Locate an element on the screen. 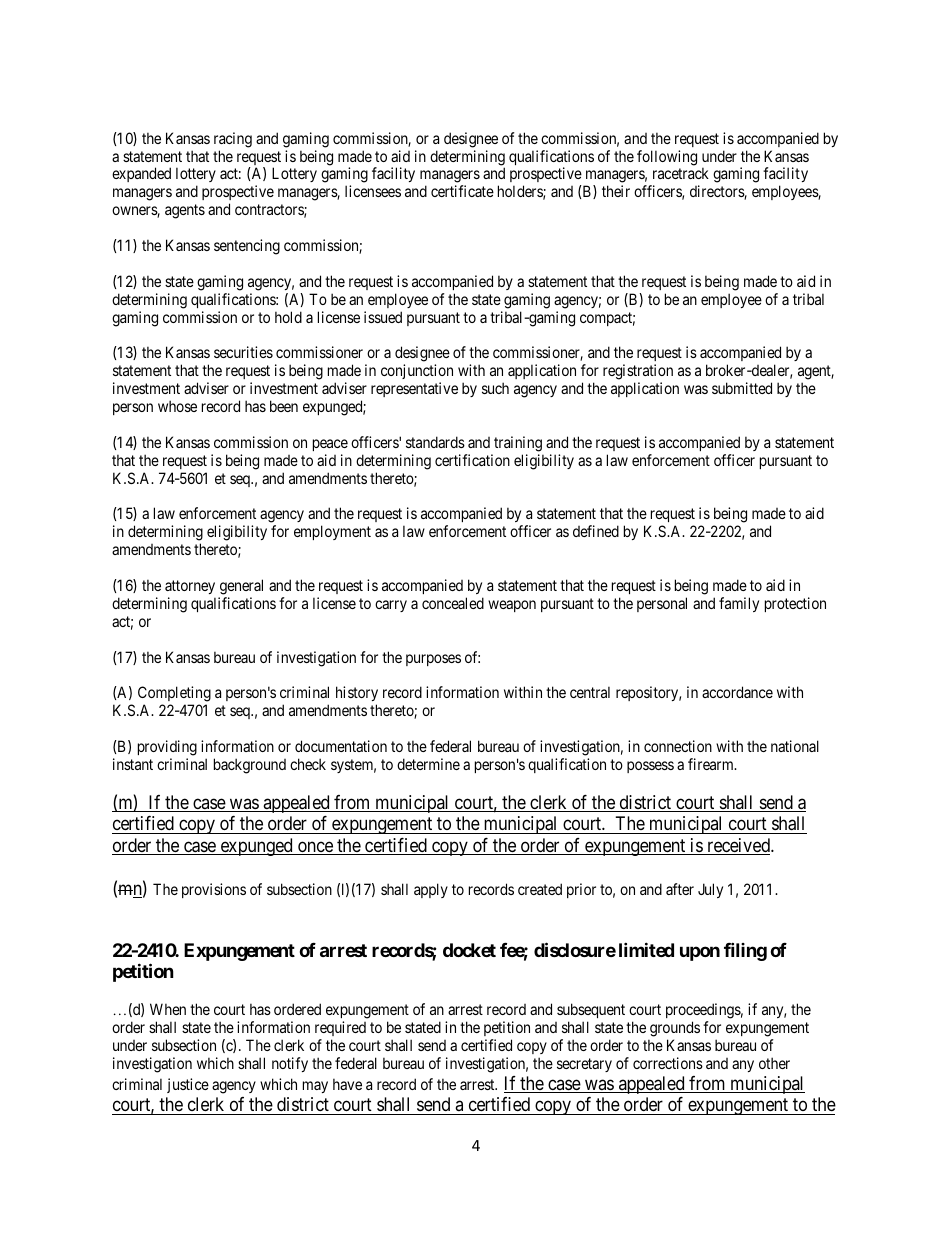  racing is located at coordinates (233, 140).
